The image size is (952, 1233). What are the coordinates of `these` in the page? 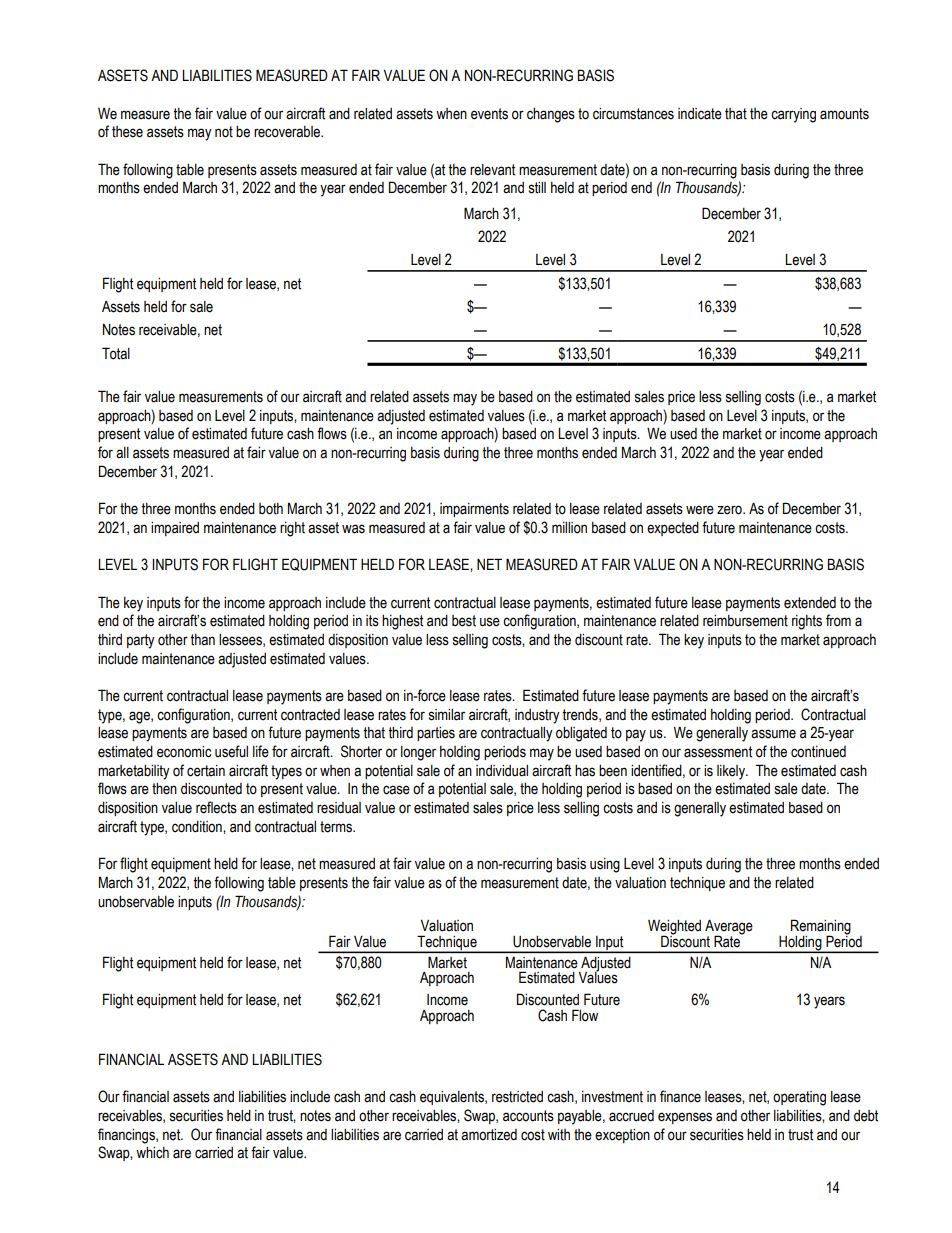 It's located at (127, 132).
